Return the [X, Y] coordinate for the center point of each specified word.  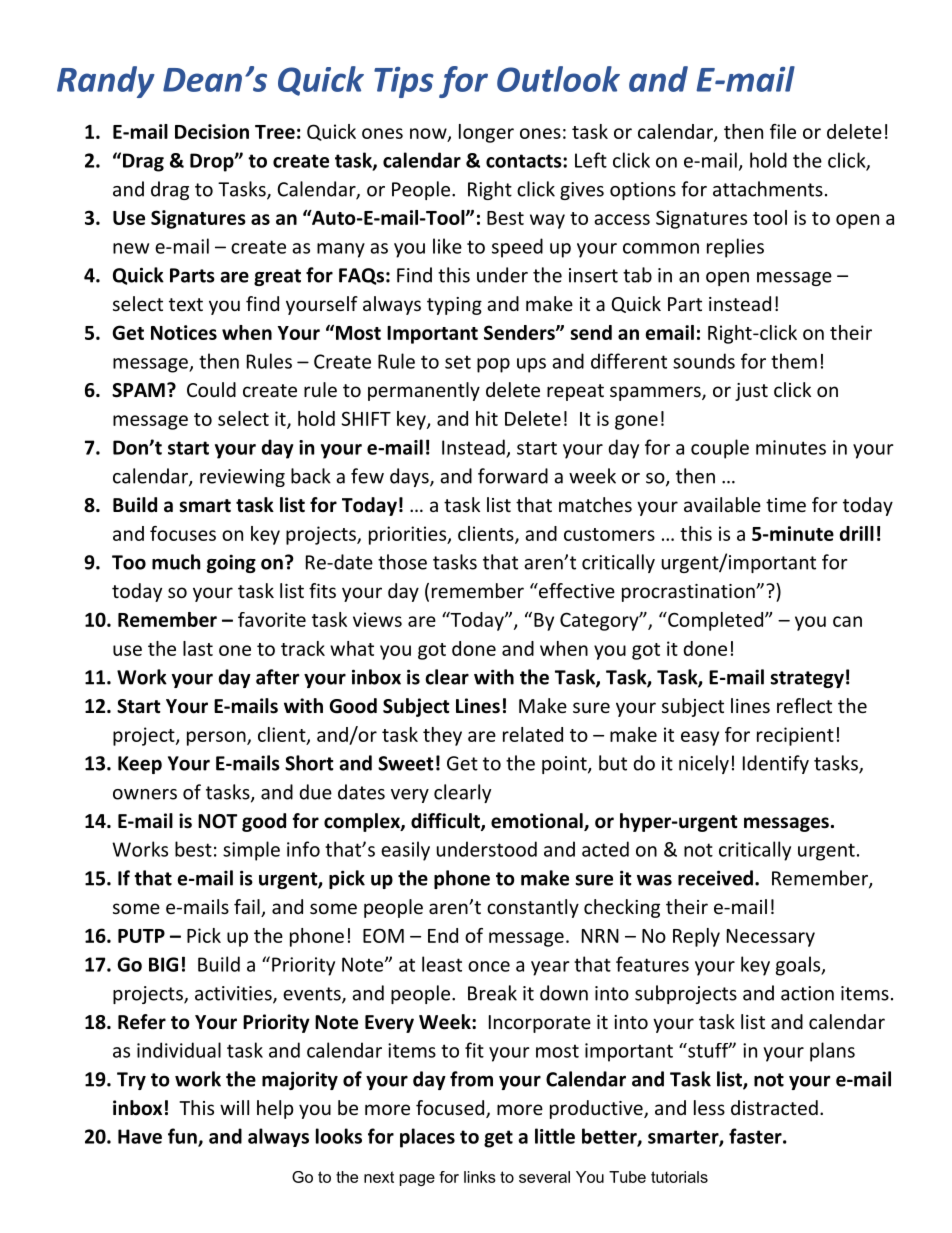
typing [454, 306]
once [489, 966]
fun [183, 1137]
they [442, 736]
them [794, 361]
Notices [184, 332]
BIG [163, 964]
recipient [795, 736]
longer [486, 133]
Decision [212, 131]
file [783, 131]
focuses [183, 533]
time [786, 505]
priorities [409, 535]
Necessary [771, 938]
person [217, 738]
